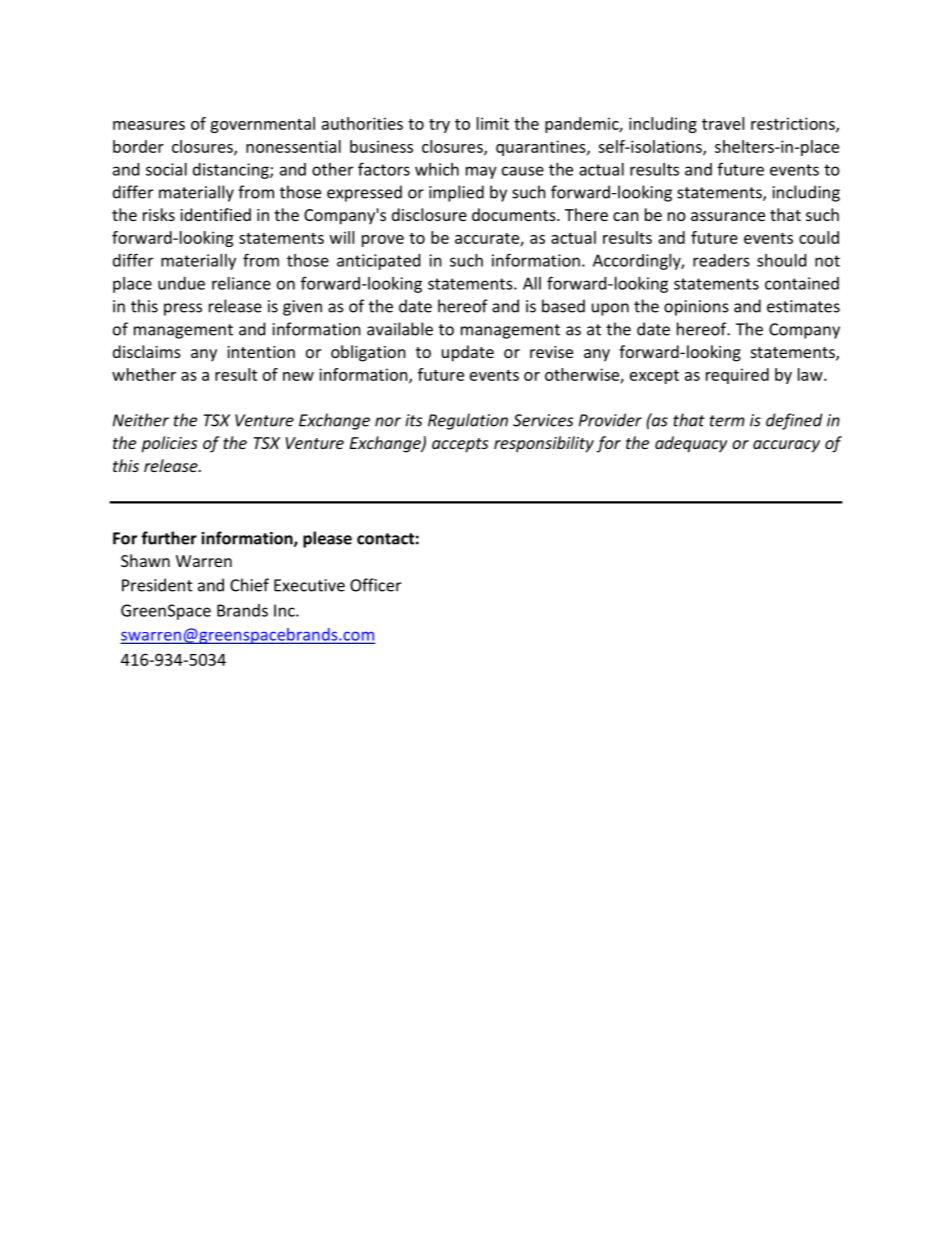 The image size is (952, 1233). What do you see at coordinates (460, 445) in the document?
I see `accepts` at bounding box center [460, 445].
